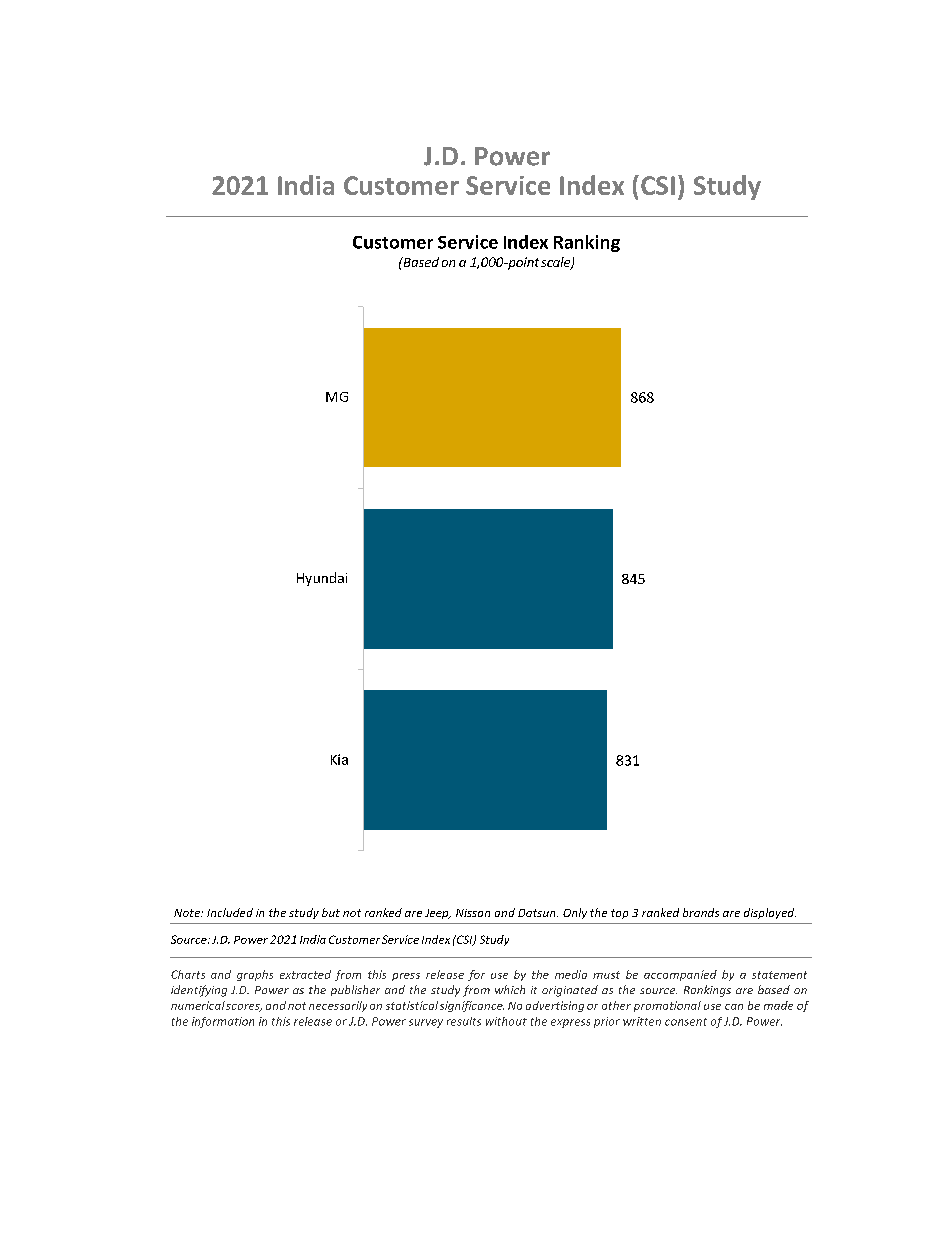  I want to click on brands, so click(701, 912).
